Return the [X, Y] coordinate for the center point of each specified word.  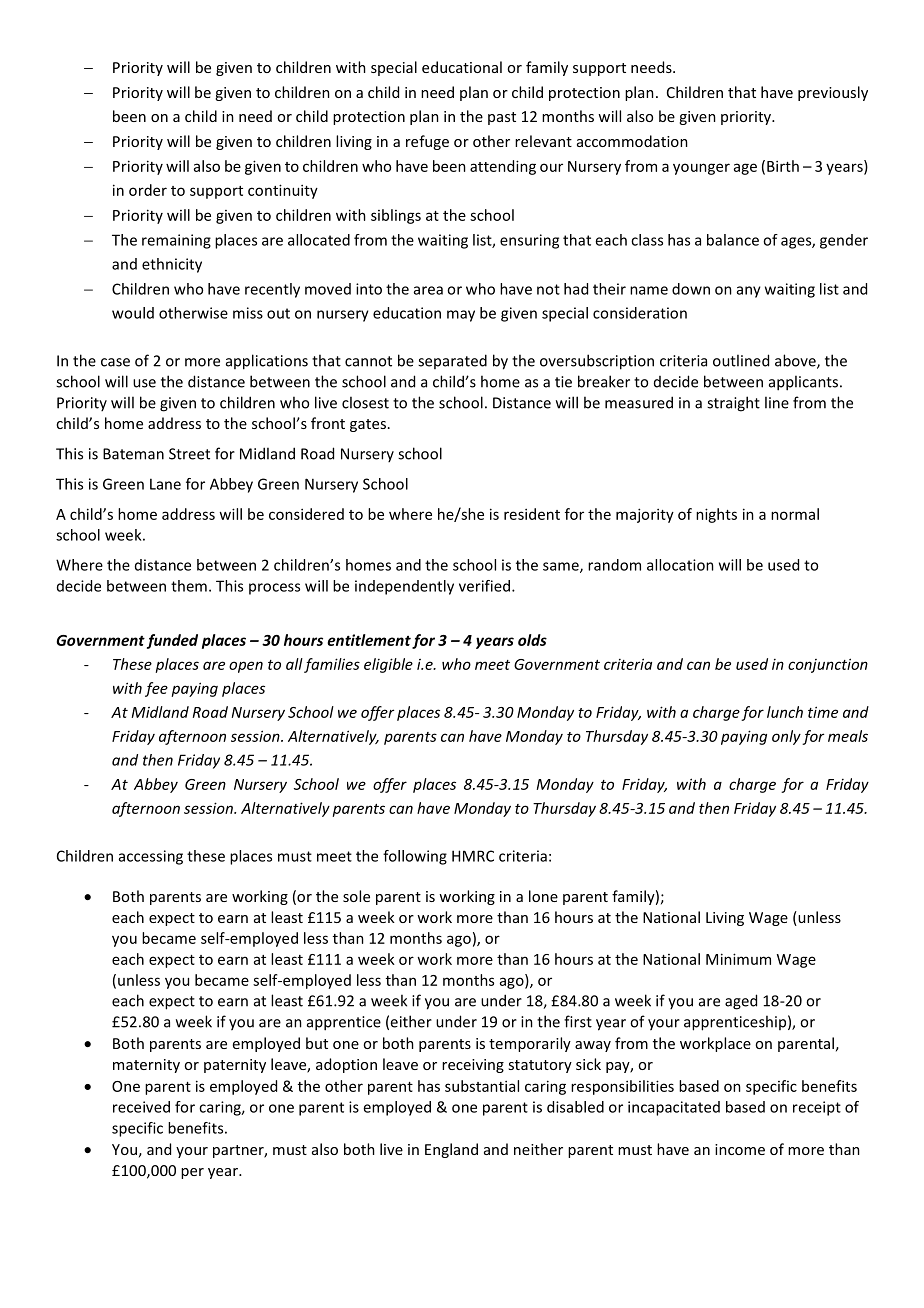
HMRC [473, 856]
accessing [151, 857]
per [192, 1173]
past [502, 118]
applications [267, 362]
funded [172, 641]
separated [452, 361]
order [148, 190]
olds [532, 640]
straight [733, 404]
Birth [783, 166]
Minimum [738, 959]
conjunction [828, 665]
